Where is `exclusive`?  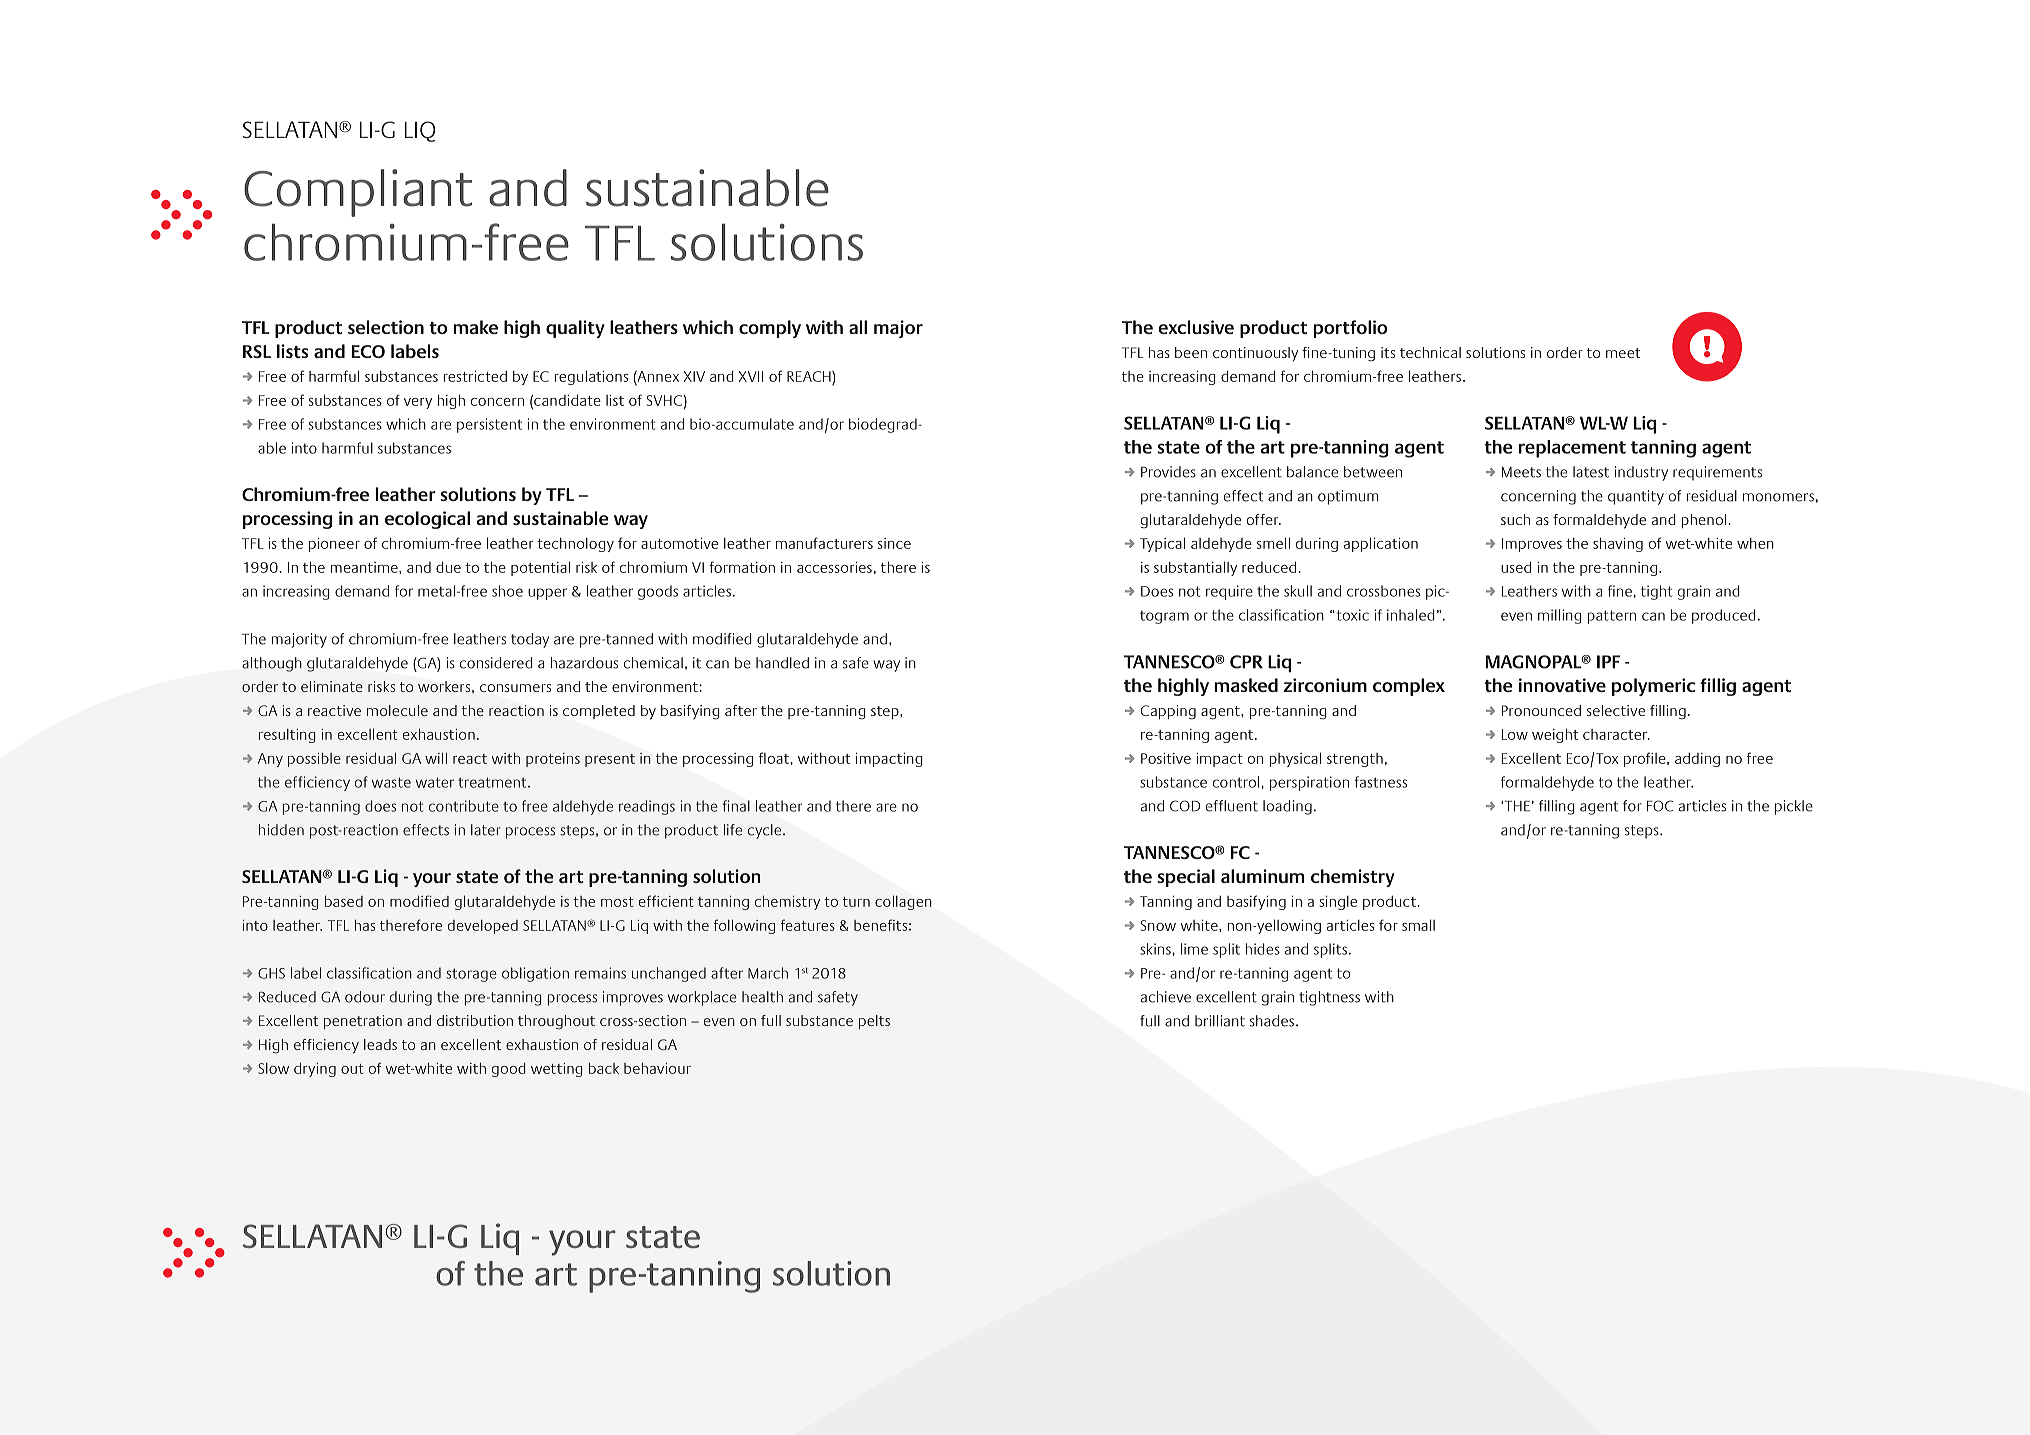 exclusive is located at coordinates (1196, 327).
